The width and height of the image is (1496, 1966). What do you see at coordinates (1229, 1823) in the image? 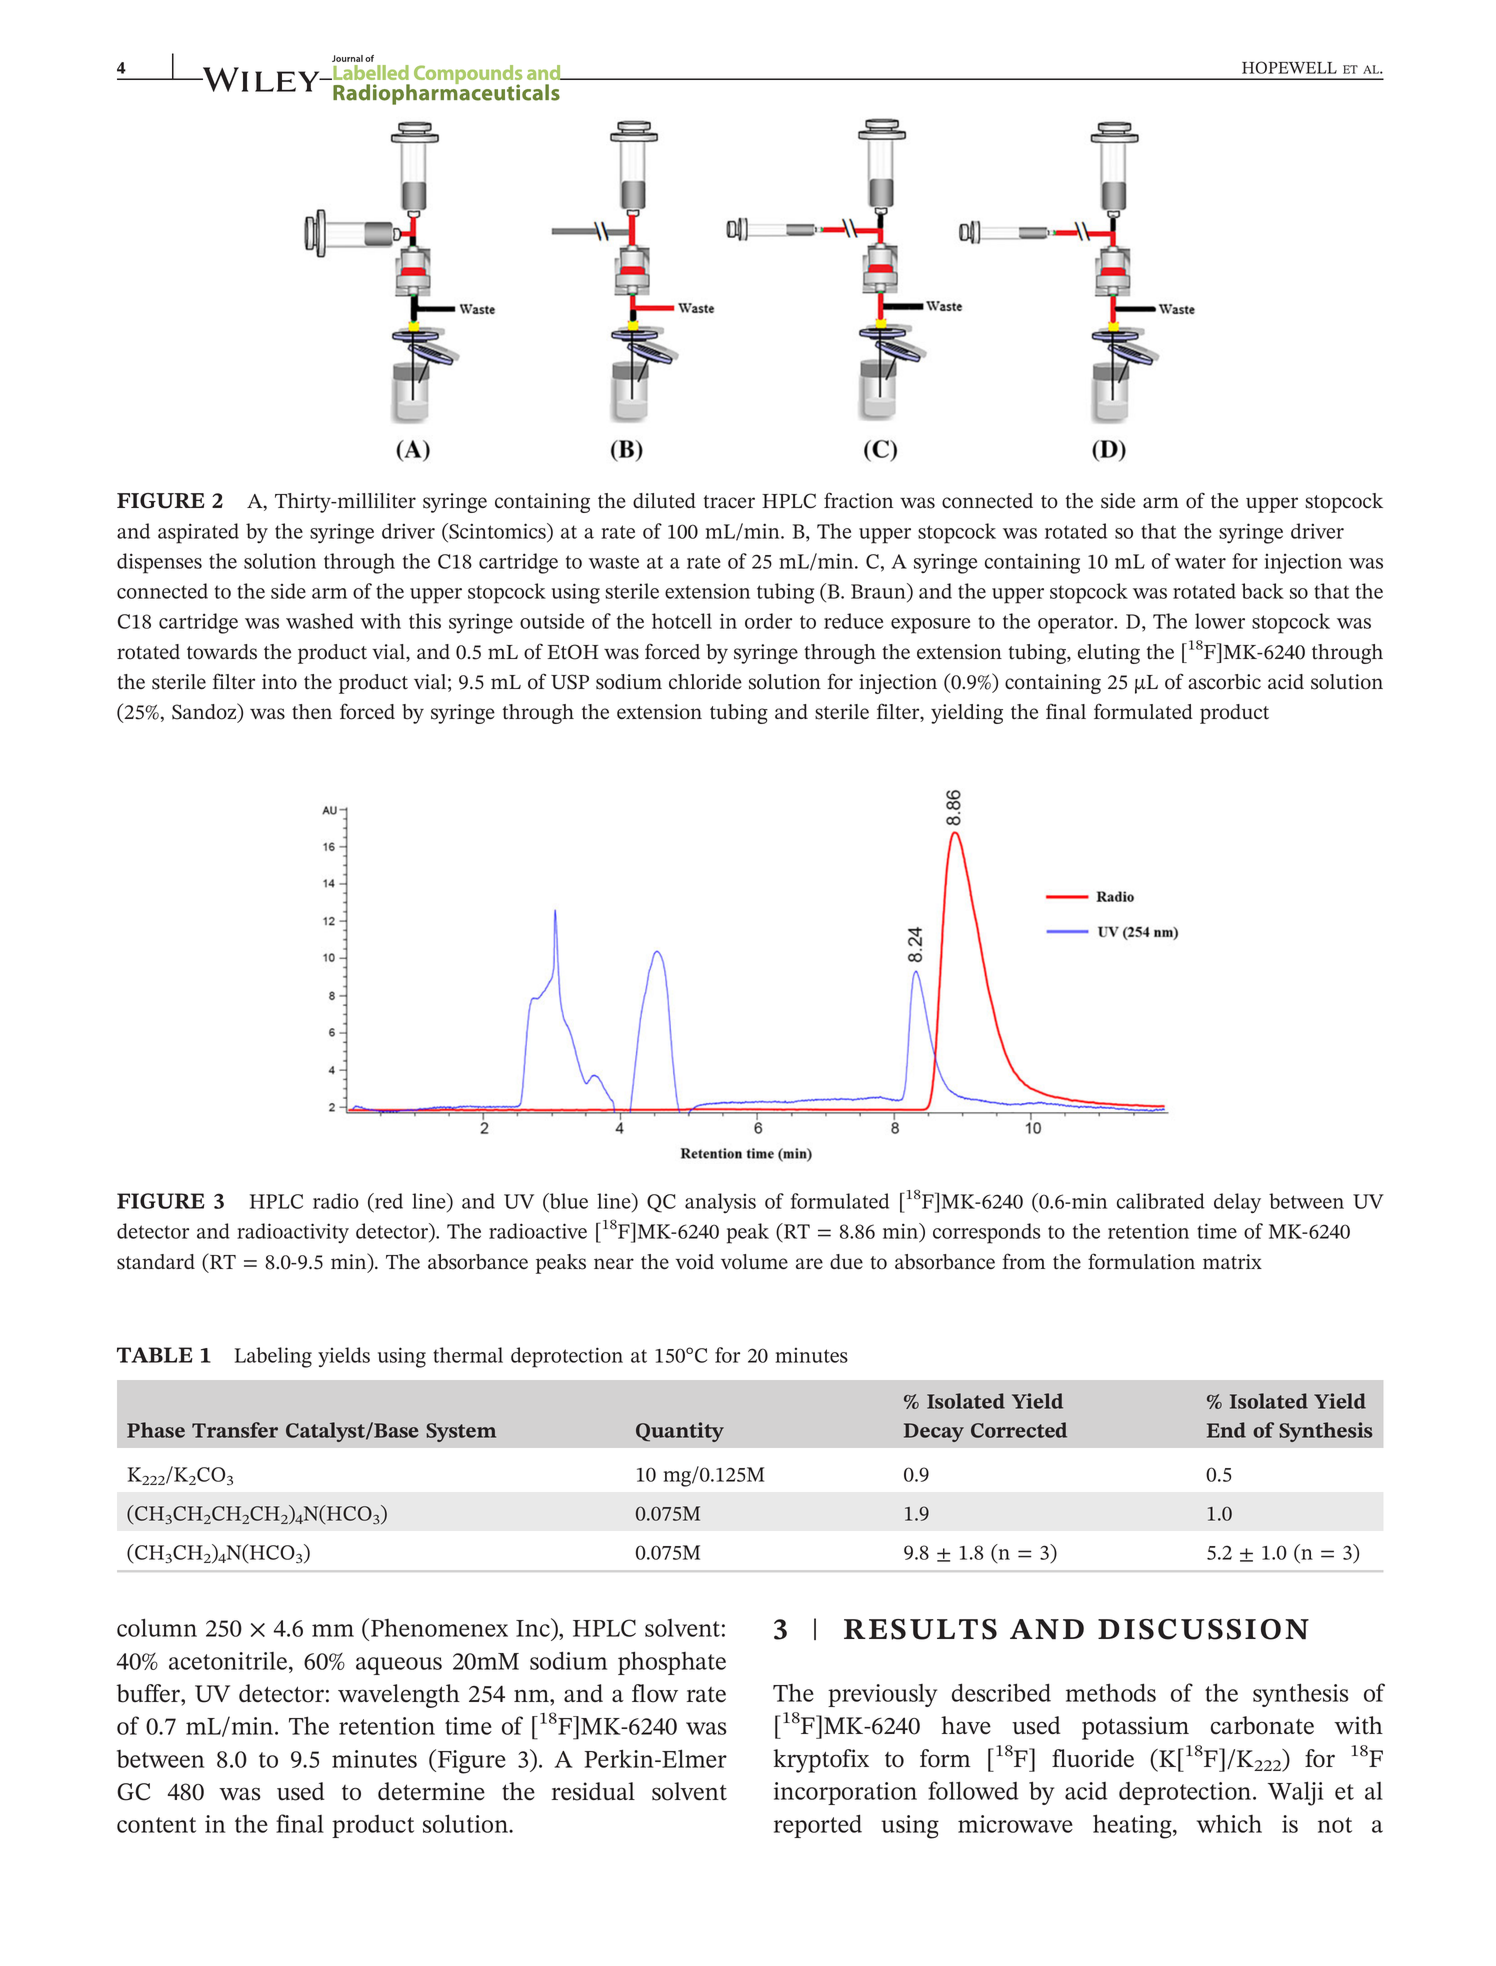
I see `which` at bounding box center [1229, 1823].
